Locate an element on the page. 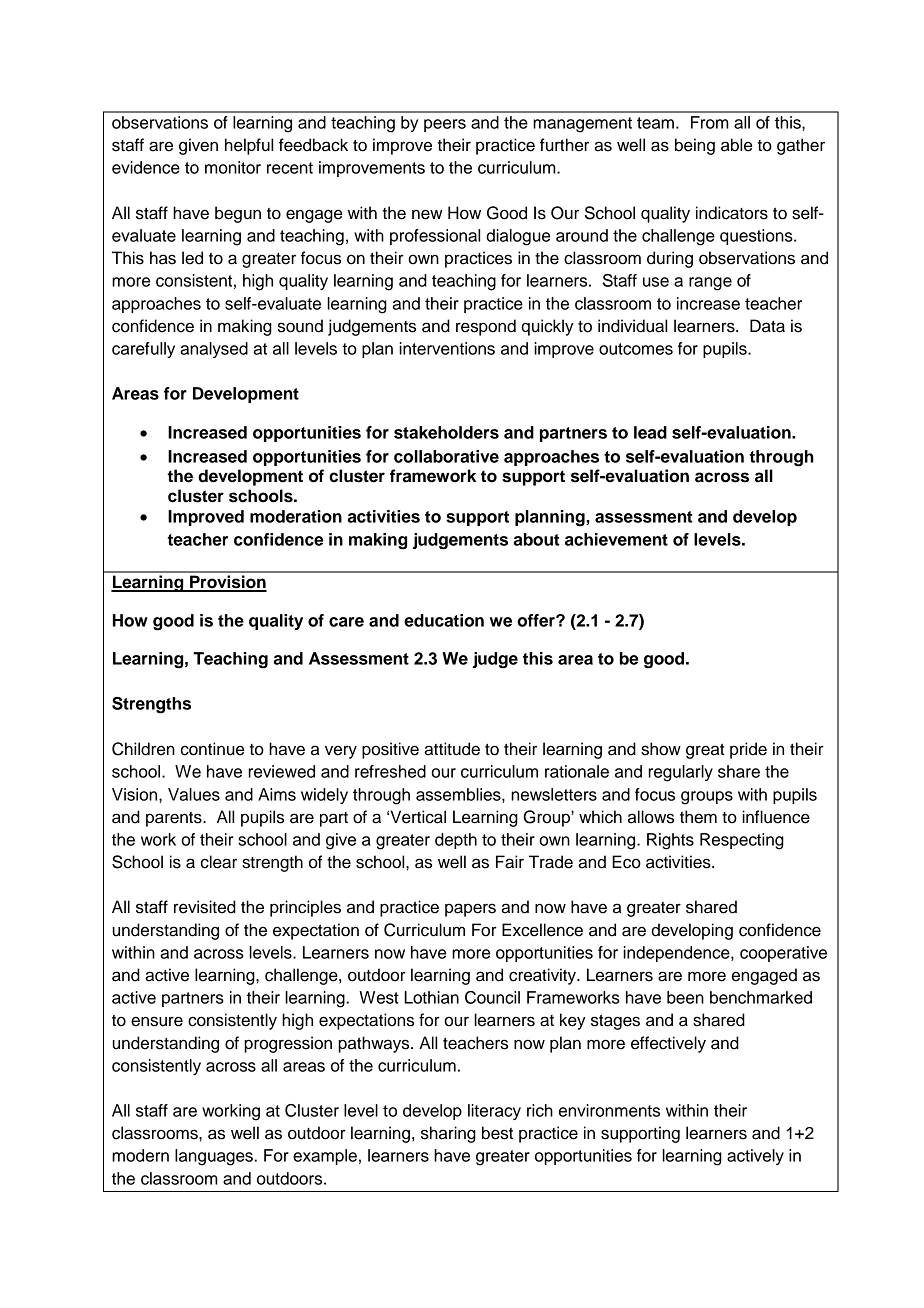 The image size is (924, 1308). monitor is located at coordinates (233, 167).
